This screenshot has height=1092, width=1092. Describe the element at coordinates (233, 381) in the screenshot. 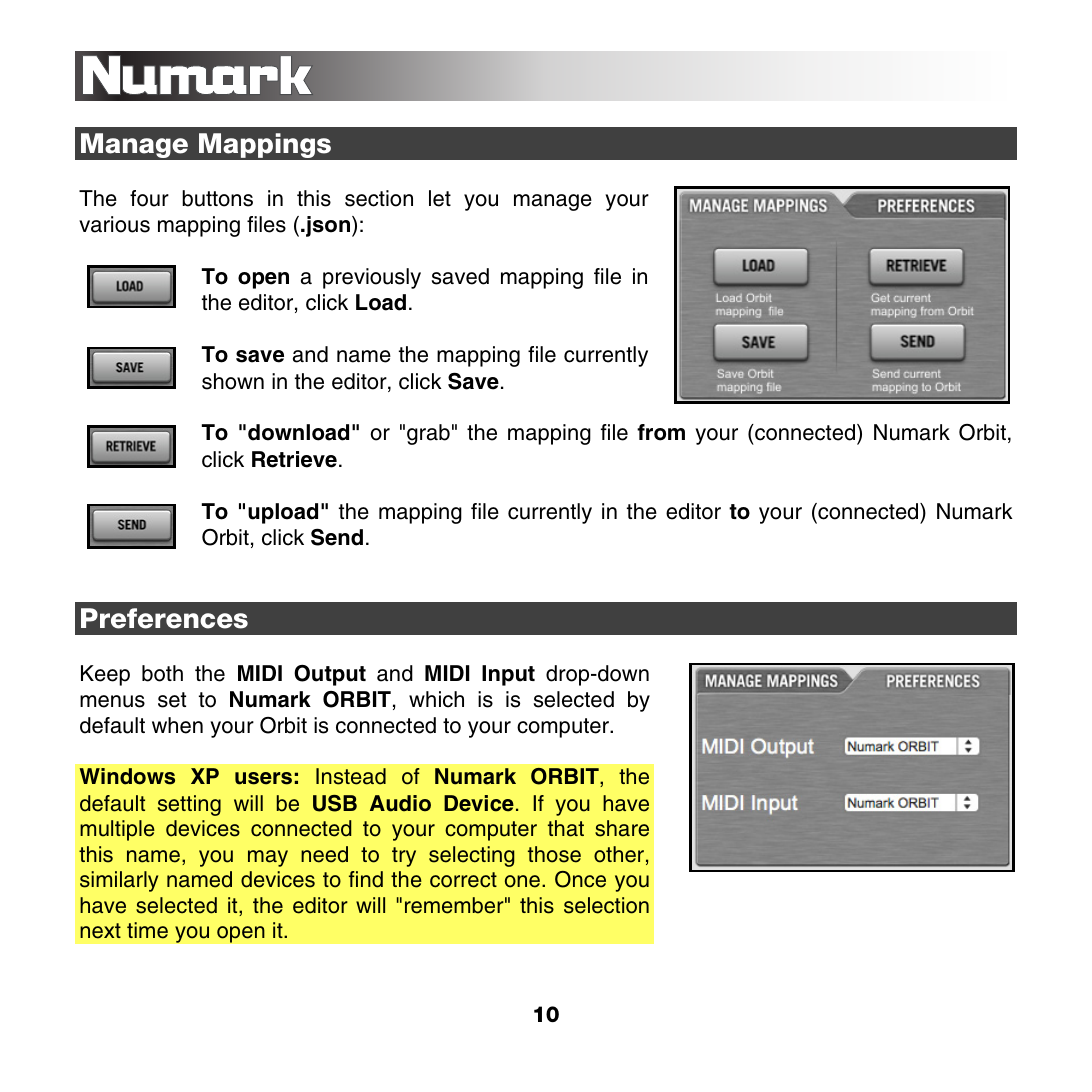

I see `shown` at that location.
